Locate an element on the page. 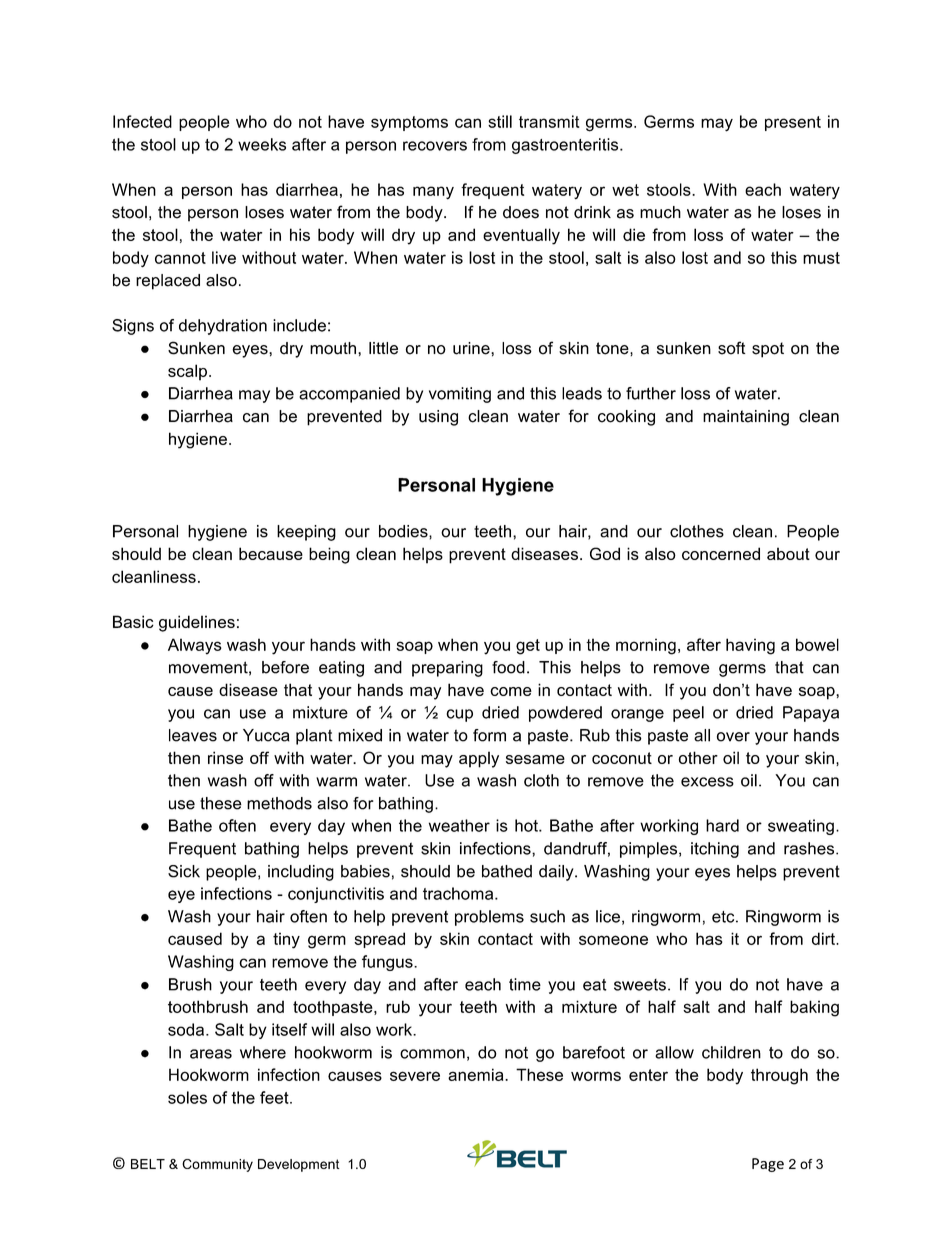  methods is located at coordinates (279, 803).
